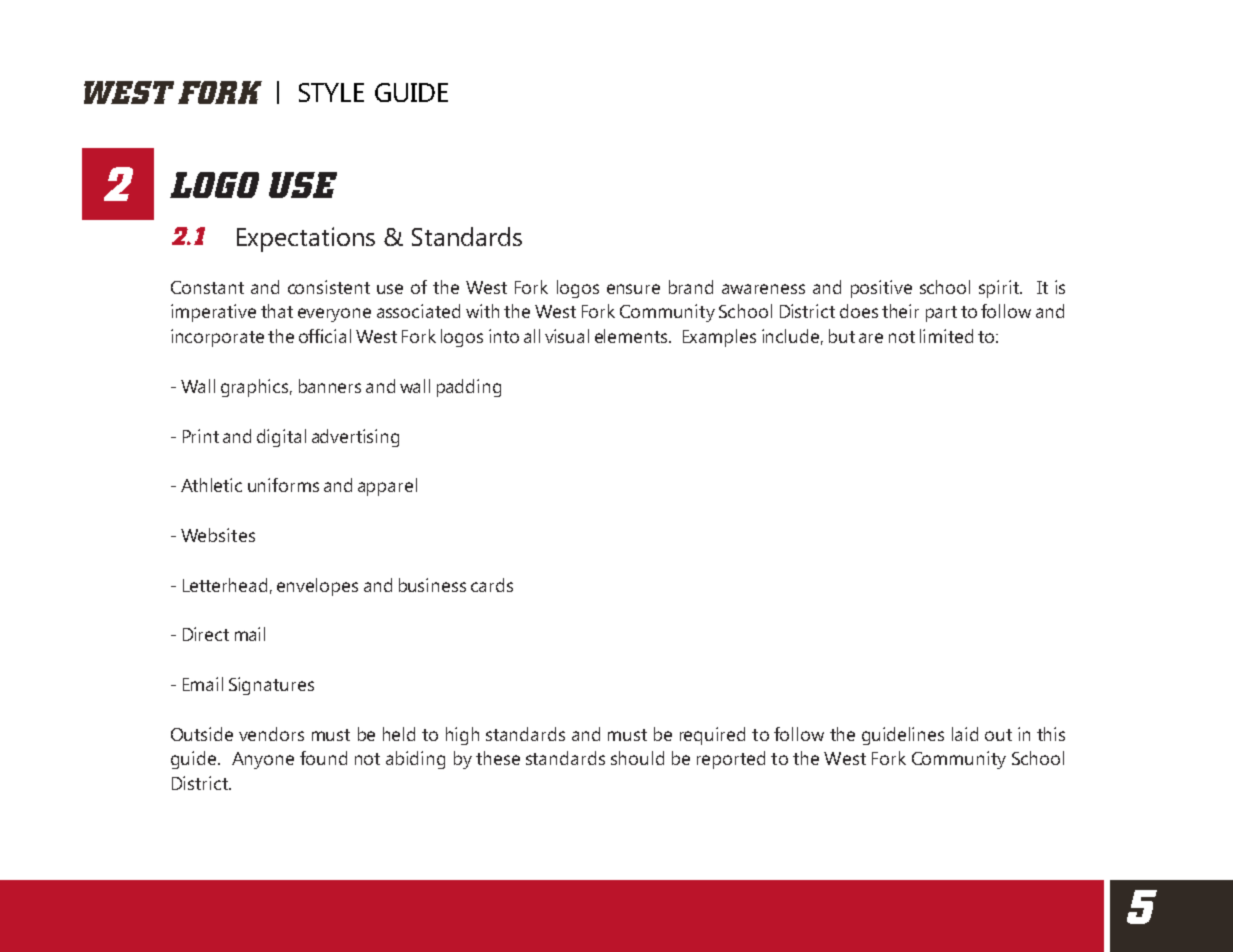 This image has height=952, width=1233. What do you see at coordinates (271, 734) in the image?
I see `vendors` at bounding box center [271, 734].
